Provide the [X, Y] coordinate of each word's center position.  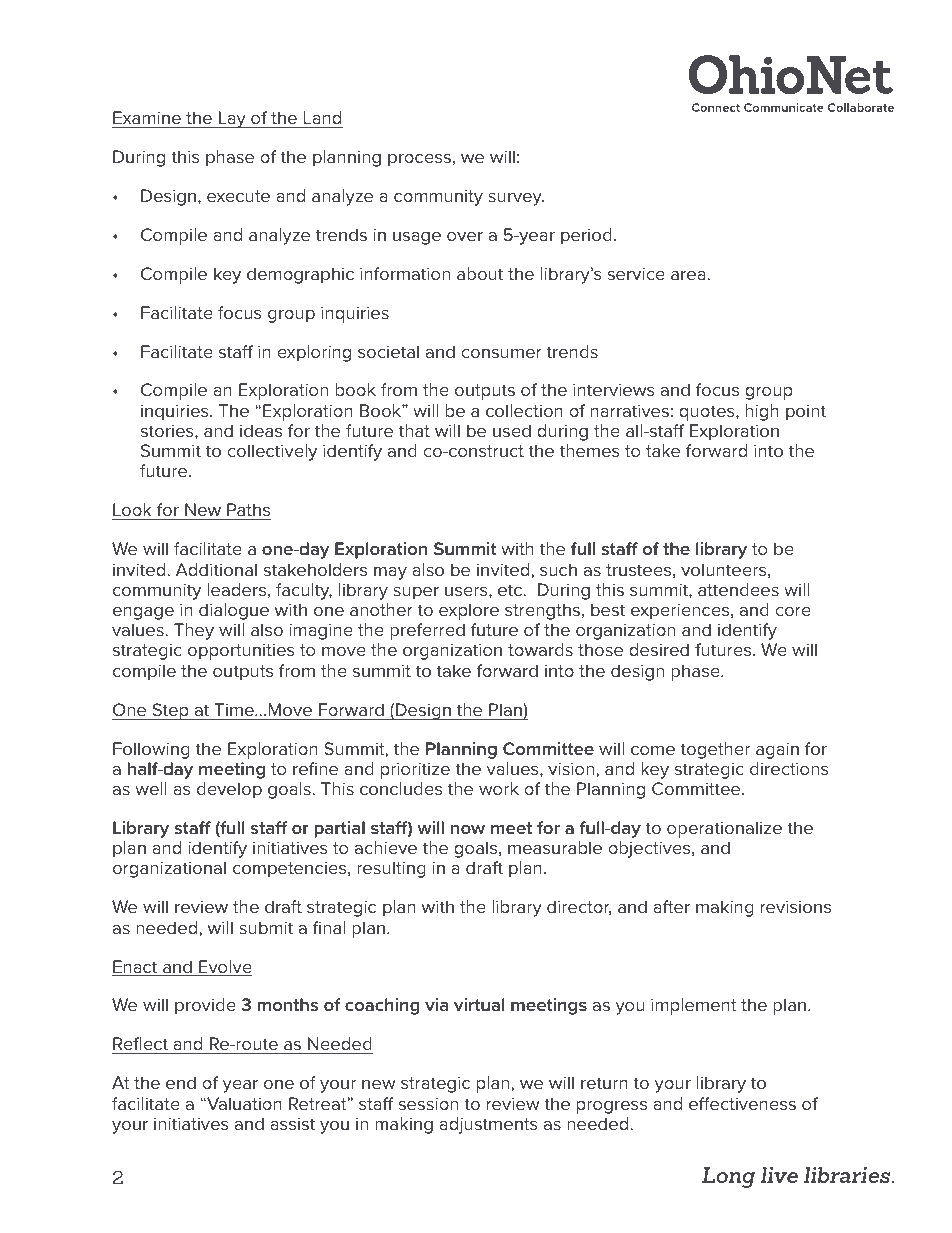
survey [516, 199]
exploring [314, 353]
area [689, 275]
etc [511, 590]
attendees [738, 589]
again [777, 750]
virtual [479, 1004]
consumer [501, 353]
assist [292, 1123]
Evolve [224, 968]
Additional [216, 569]
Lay [232, 119]
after [671, 906]
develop [229, 790]
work [499, 788]
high [762, 412]
